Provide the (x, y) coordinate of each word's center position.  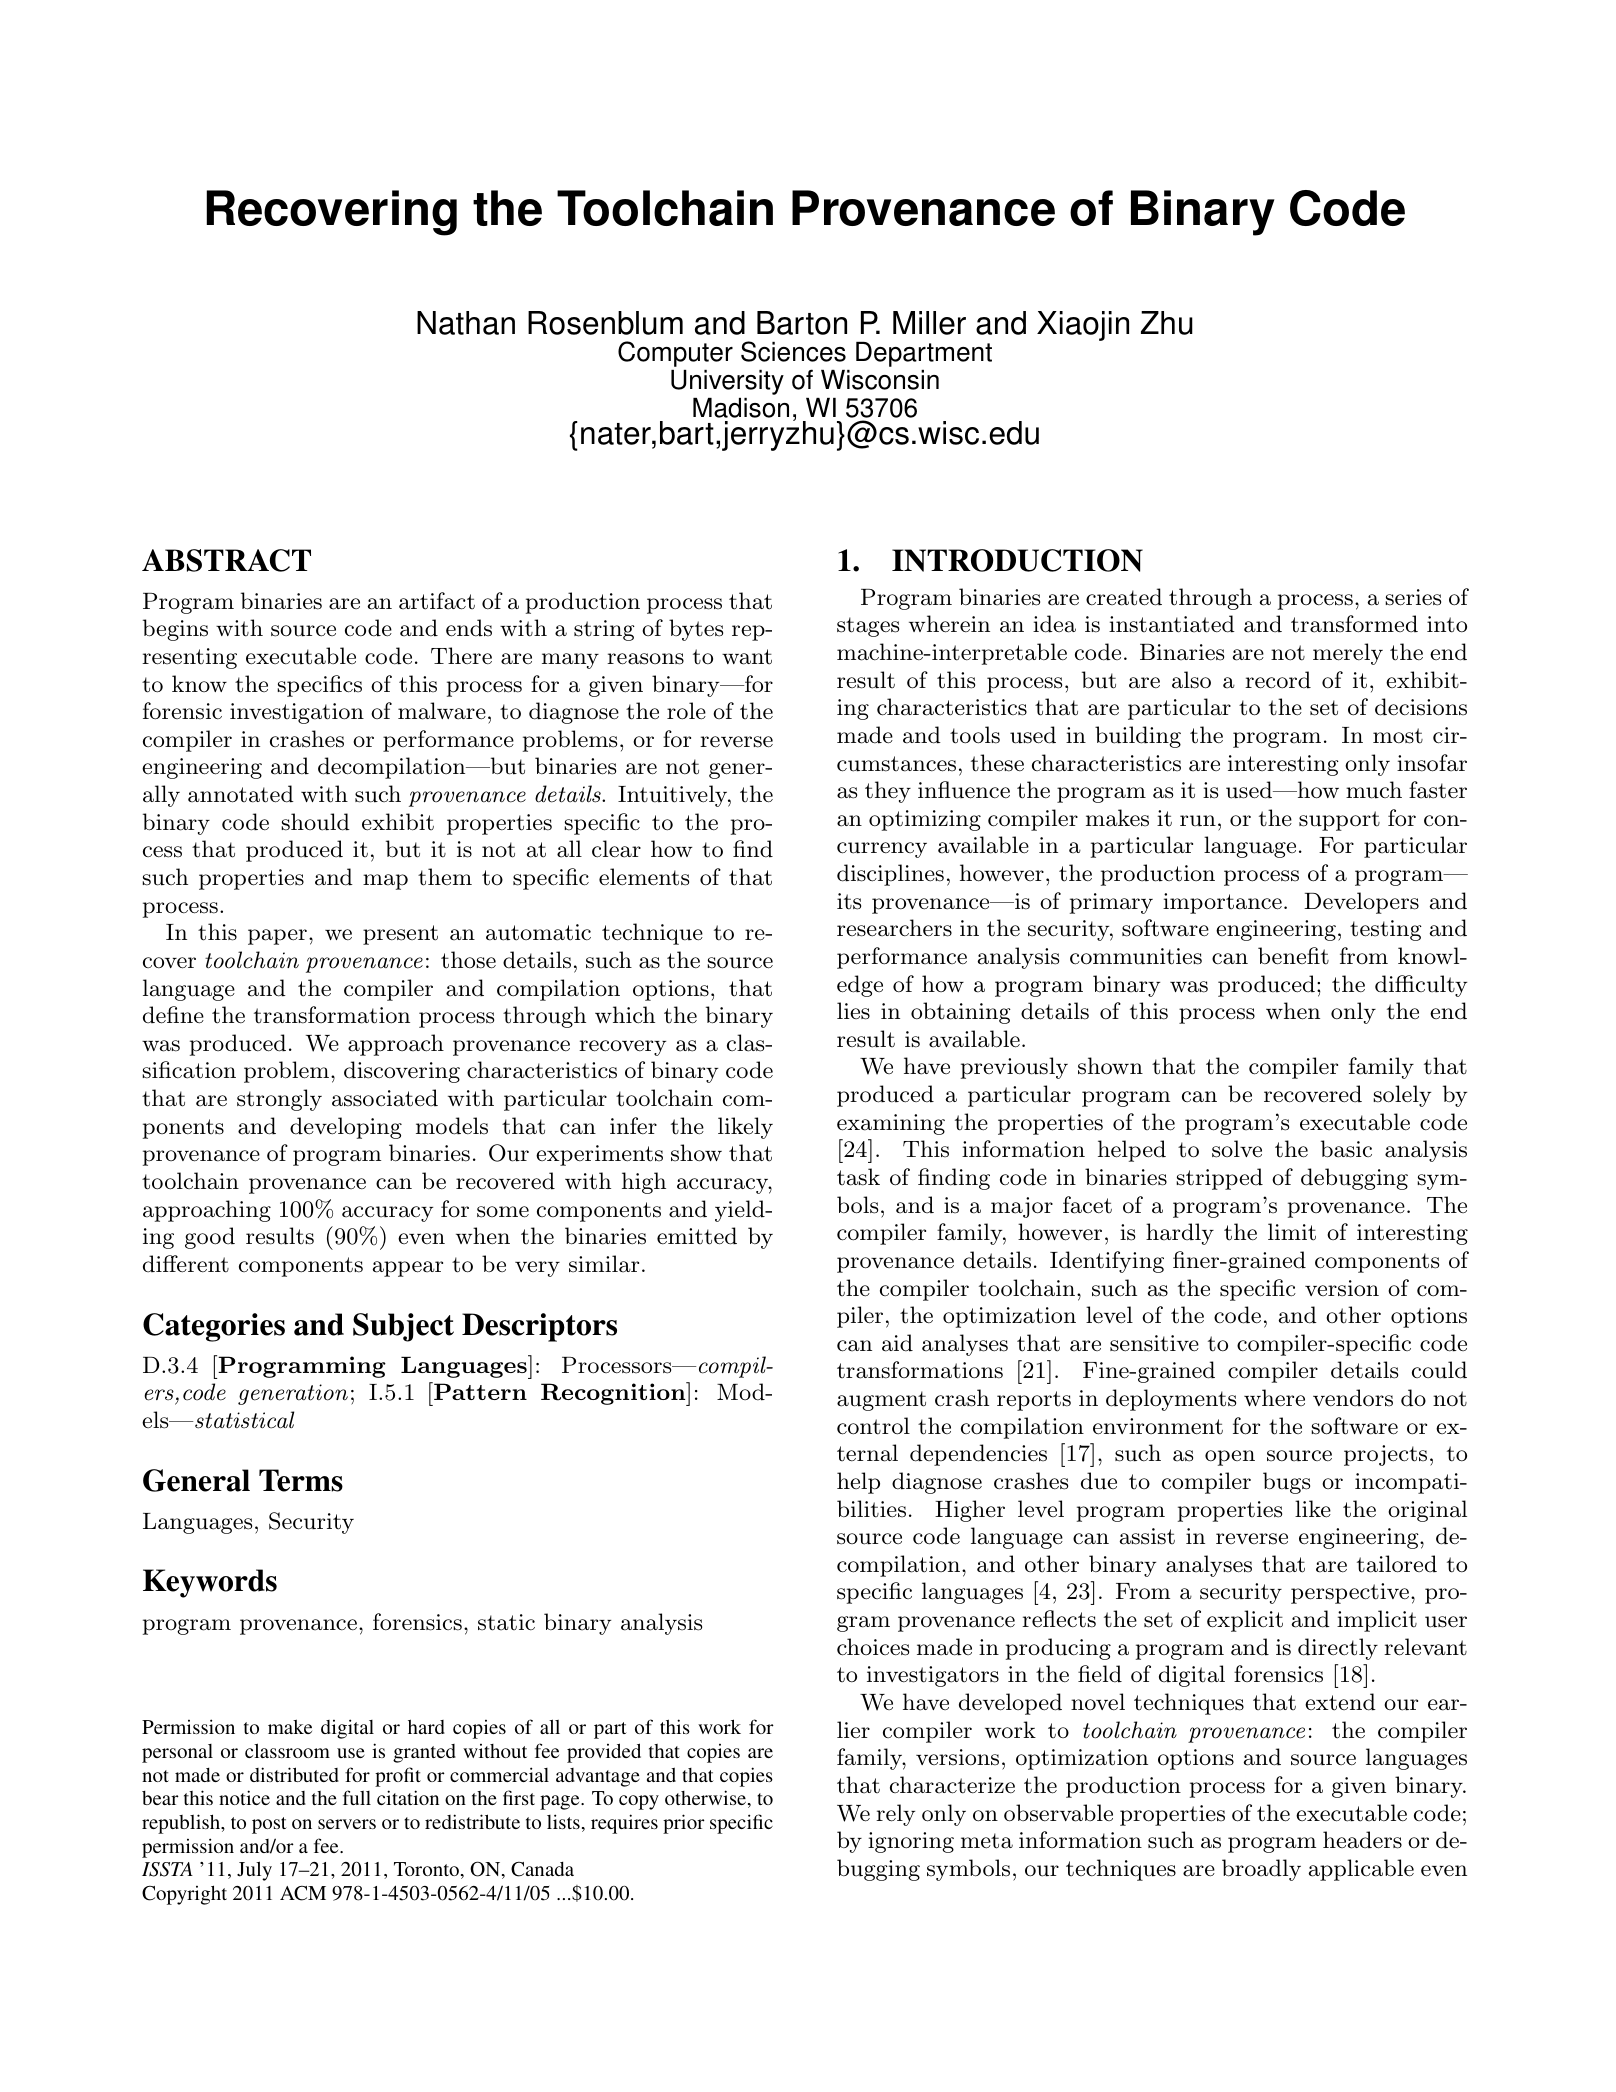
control (873, 1426)
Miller (929, 323)
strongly (279, 1100)
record (1278, 680)
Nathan (466, 323)
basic (1346, 1149)
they (888, 792)
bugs (1286, 1483)
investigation (297, 713)
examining (891, 1124)
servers (347, 1824)
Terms (301, 1480)
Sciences (793, 351)
